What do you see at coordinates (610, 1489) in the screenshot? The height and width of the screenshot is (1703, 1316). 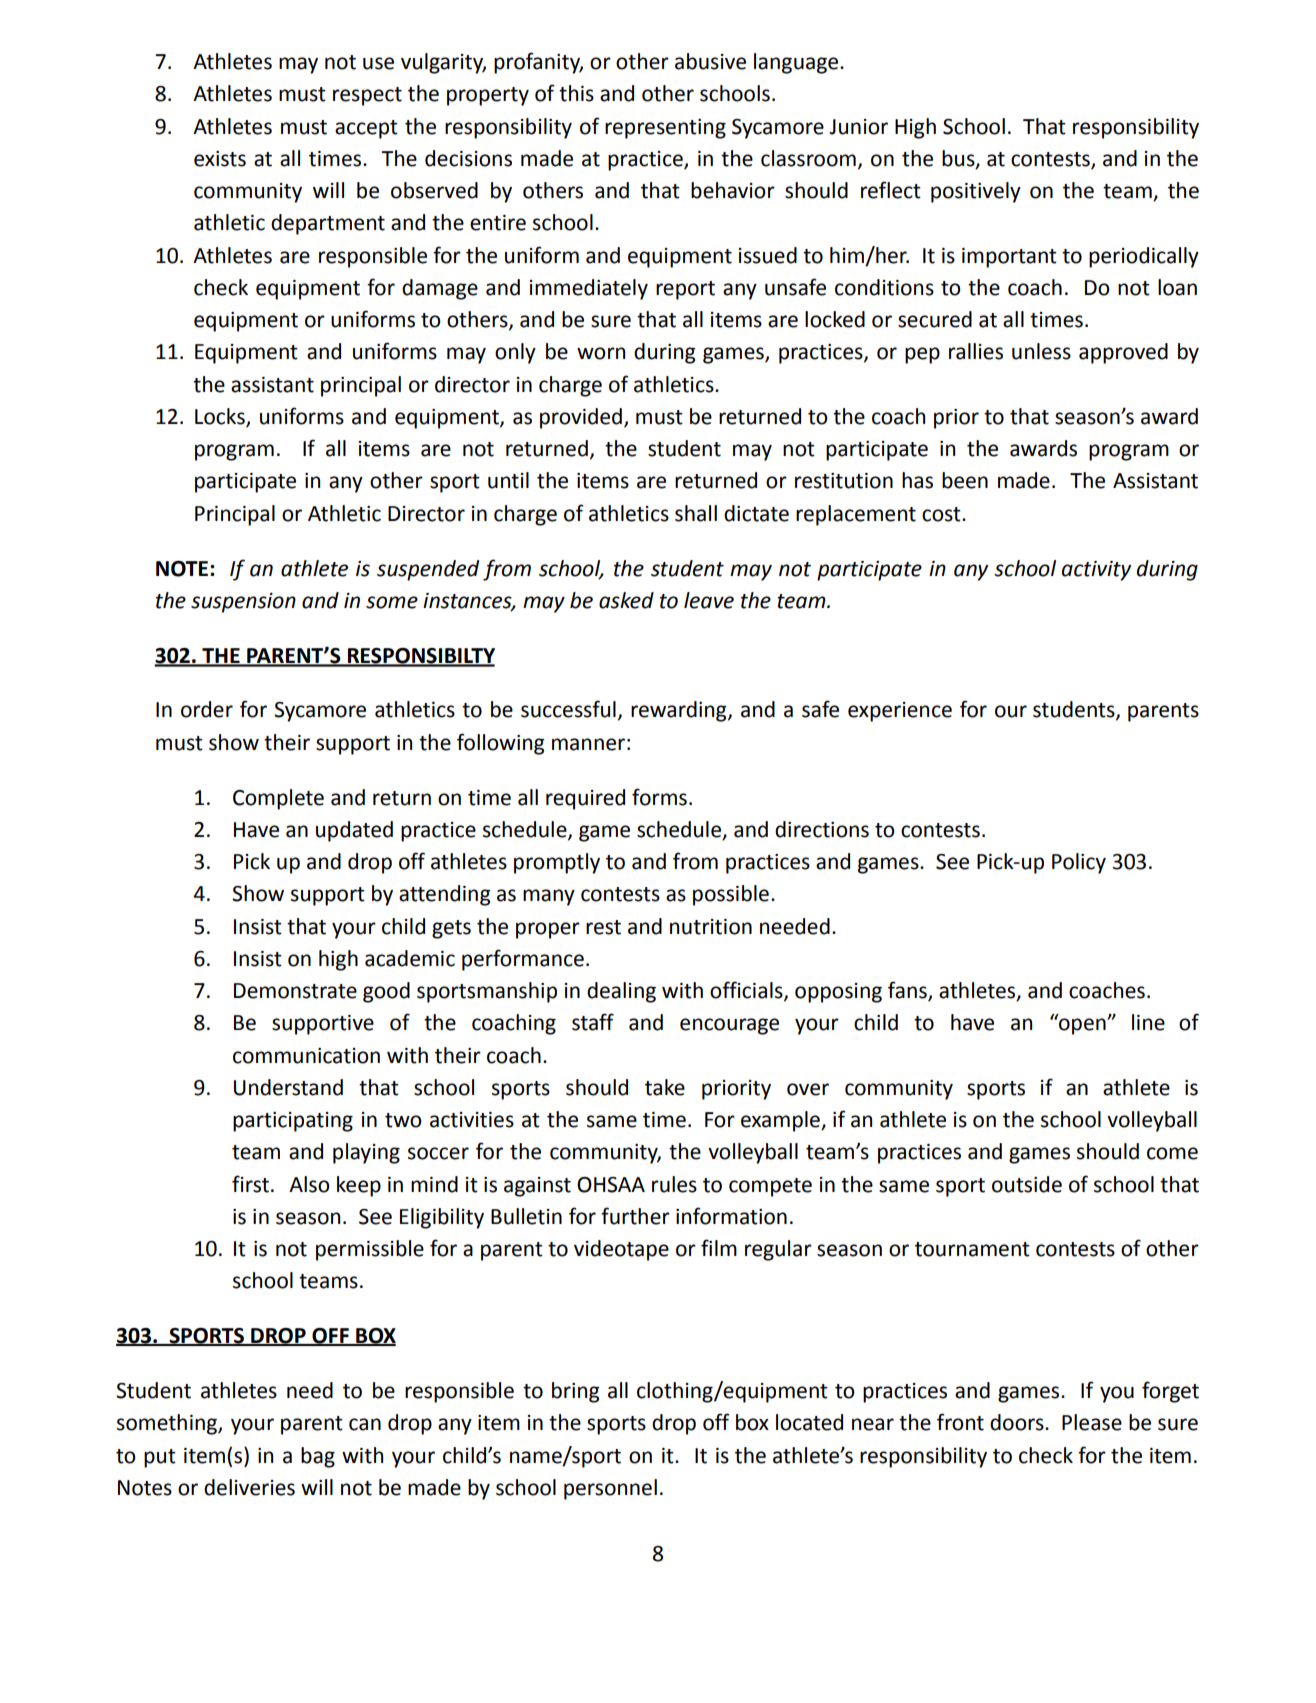 I see `personnel` at bounding box center [610, 1489].
